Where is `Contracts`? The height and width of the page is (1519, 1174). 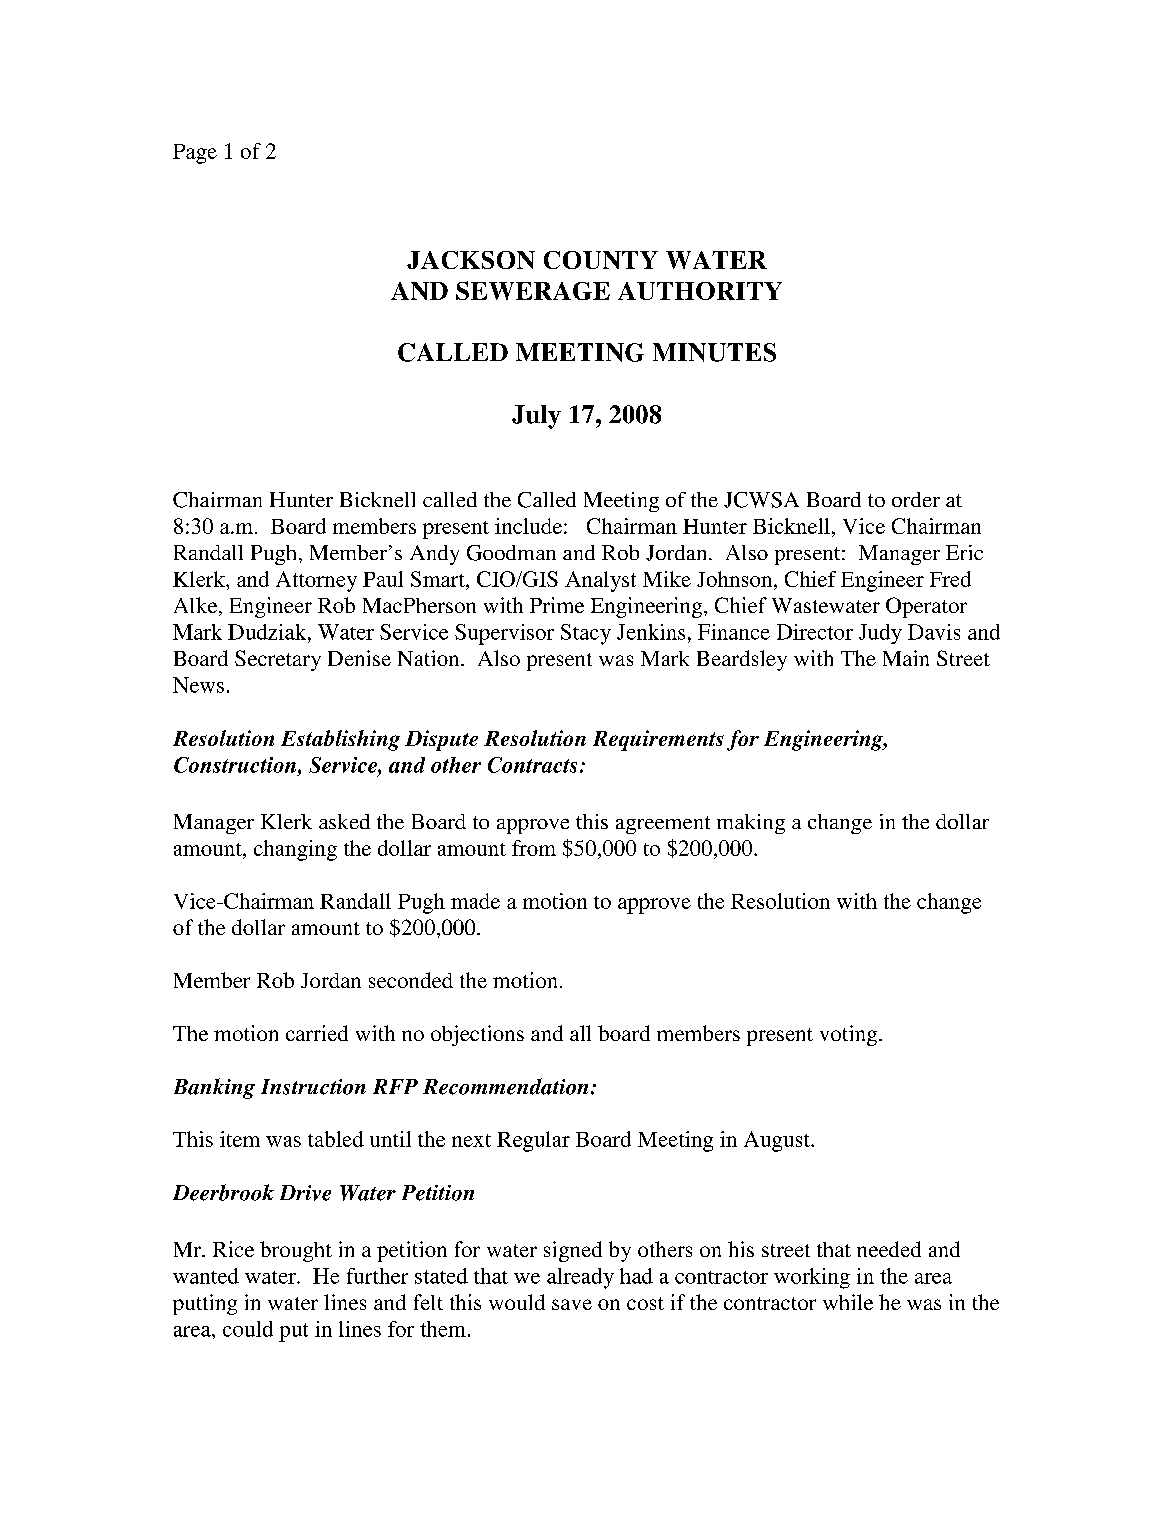 Contracts is located at coordinates (532, 765).
